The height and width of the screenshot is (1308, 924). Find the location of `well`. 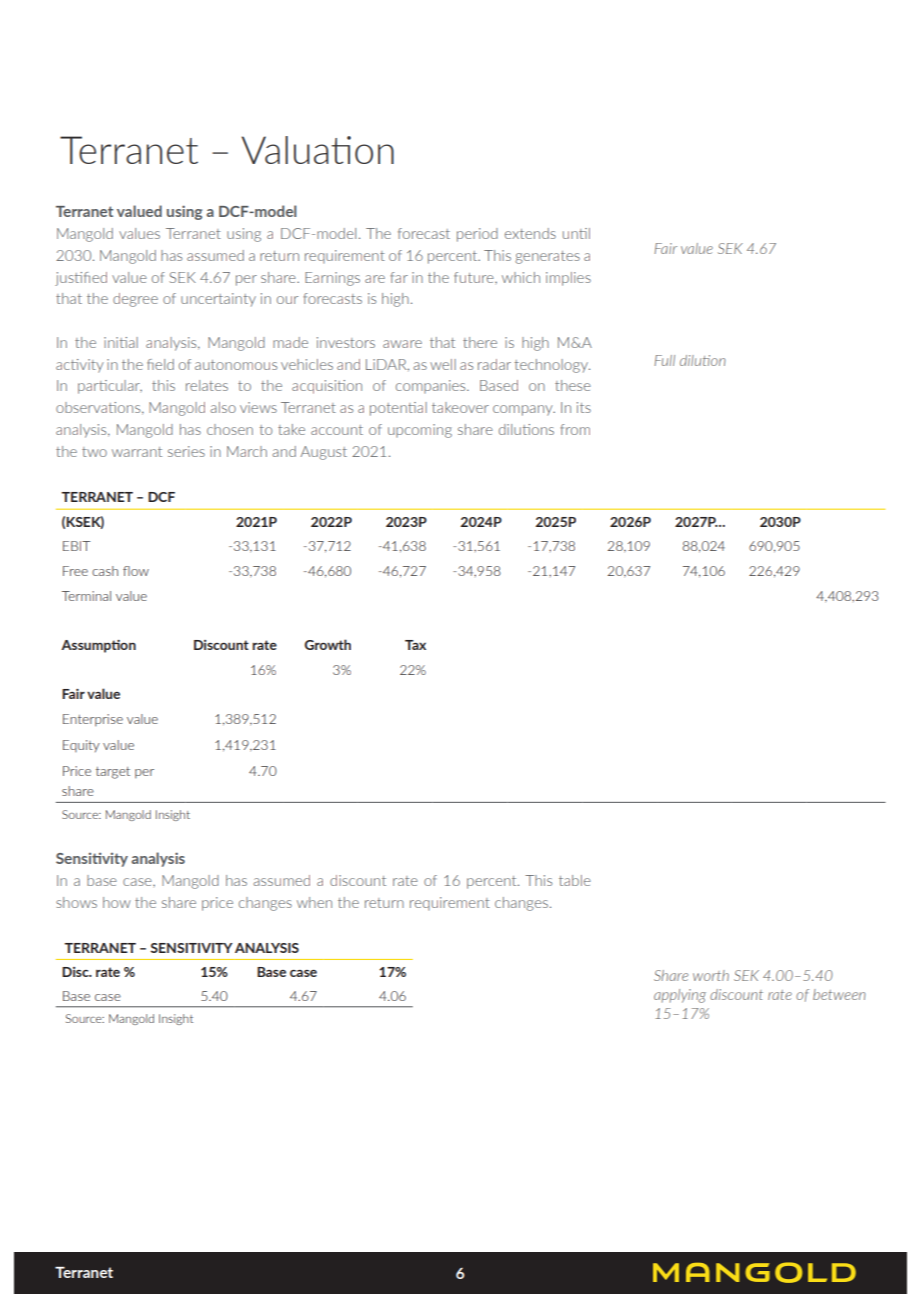

well is located at coordinates (443, 364).
